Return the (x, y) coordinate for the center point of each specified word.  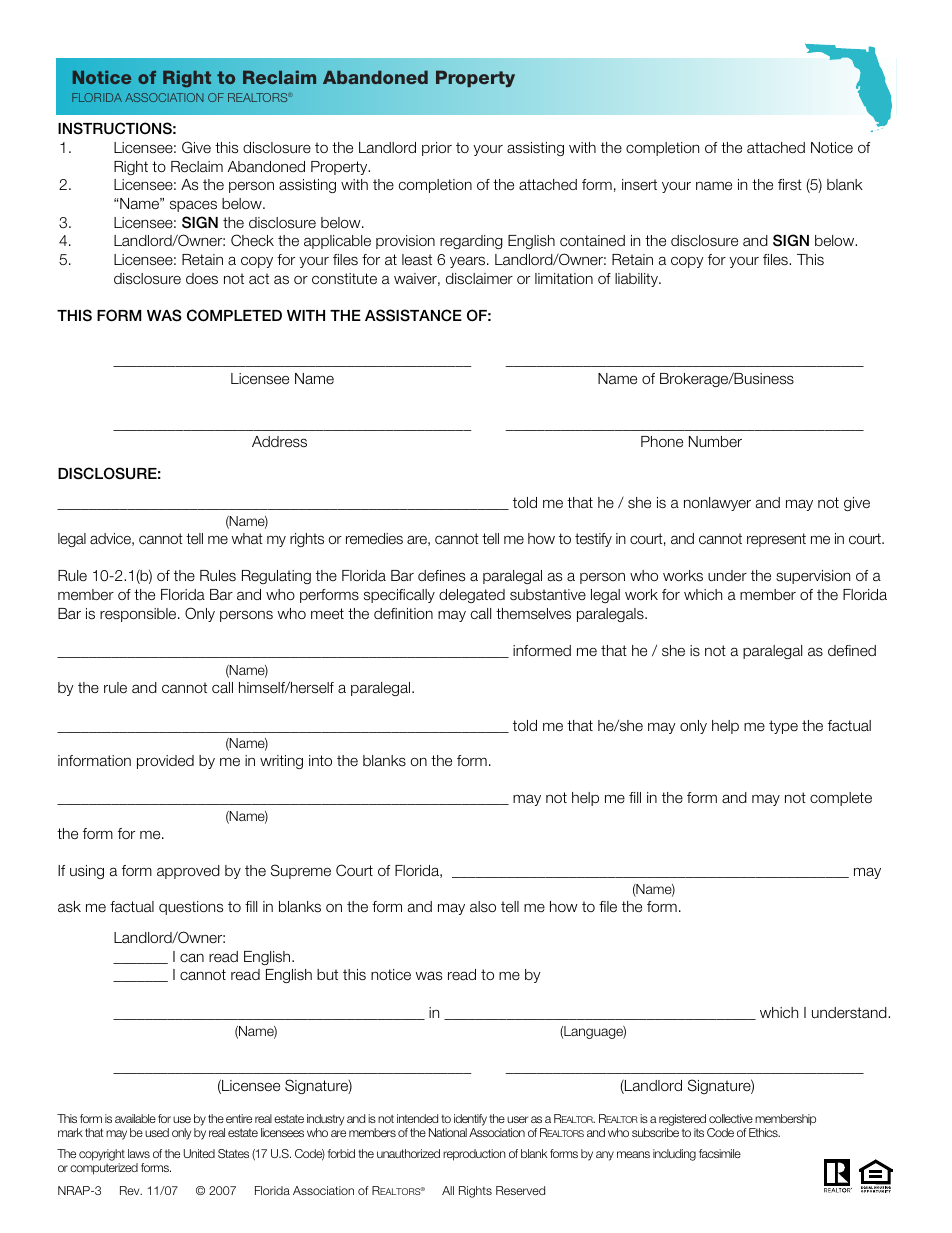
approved (188, 872)
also (483, 907)
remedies (374, 539)
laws (139, 1153)
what (247, 539)
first (790, 185)
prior (437, 149)
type (783, 727)
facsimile (720, 1153)
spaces (193, 206)
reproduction (474, 1155)
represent (776, 540)
